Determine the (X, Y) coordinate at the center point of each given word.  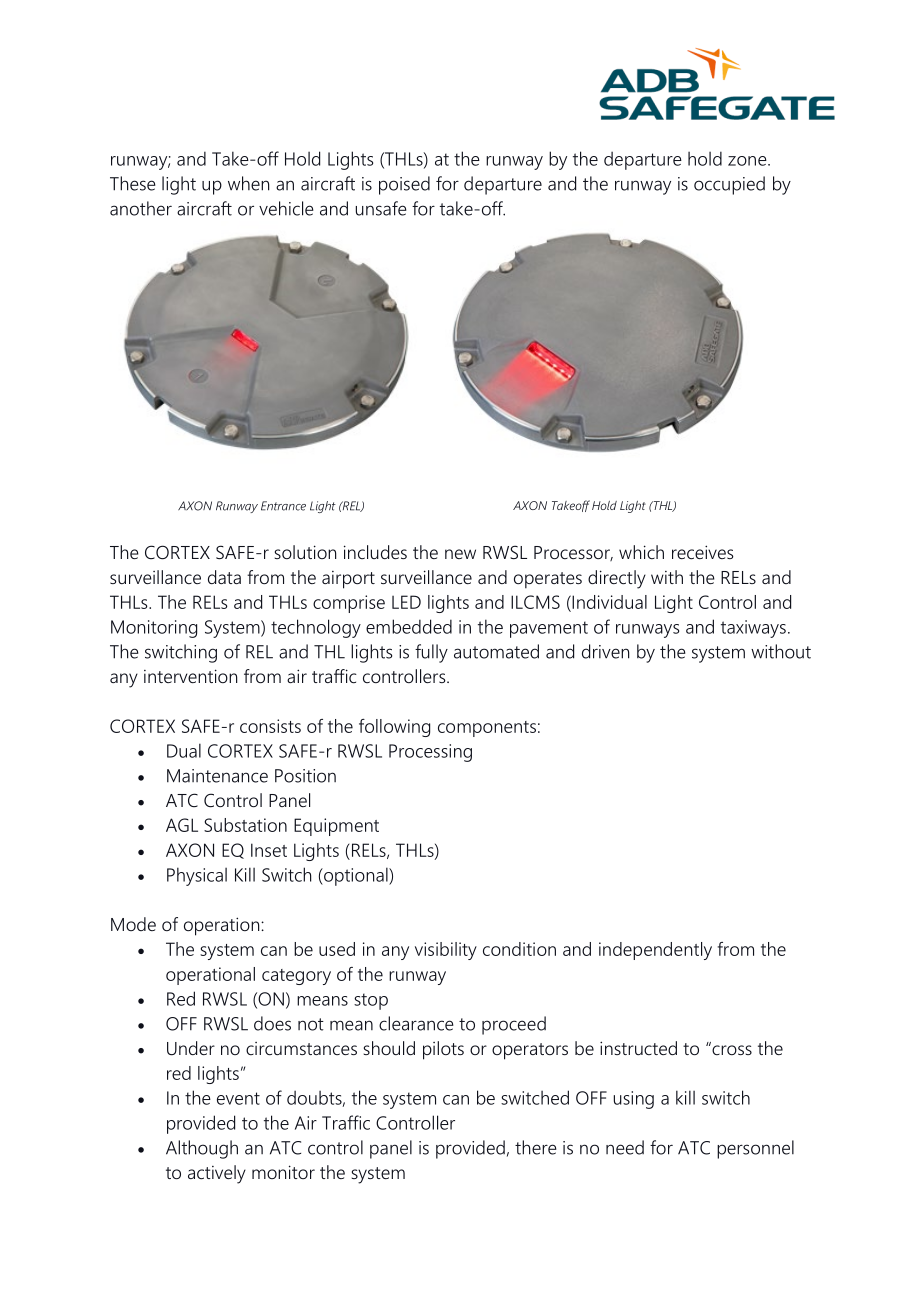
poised (404, 185)
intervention (191, 676)
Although (202, 1149)
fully (431, 653)
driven (606, 651)
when (249, 183)
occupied (729, 185)
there (536, 1147)
